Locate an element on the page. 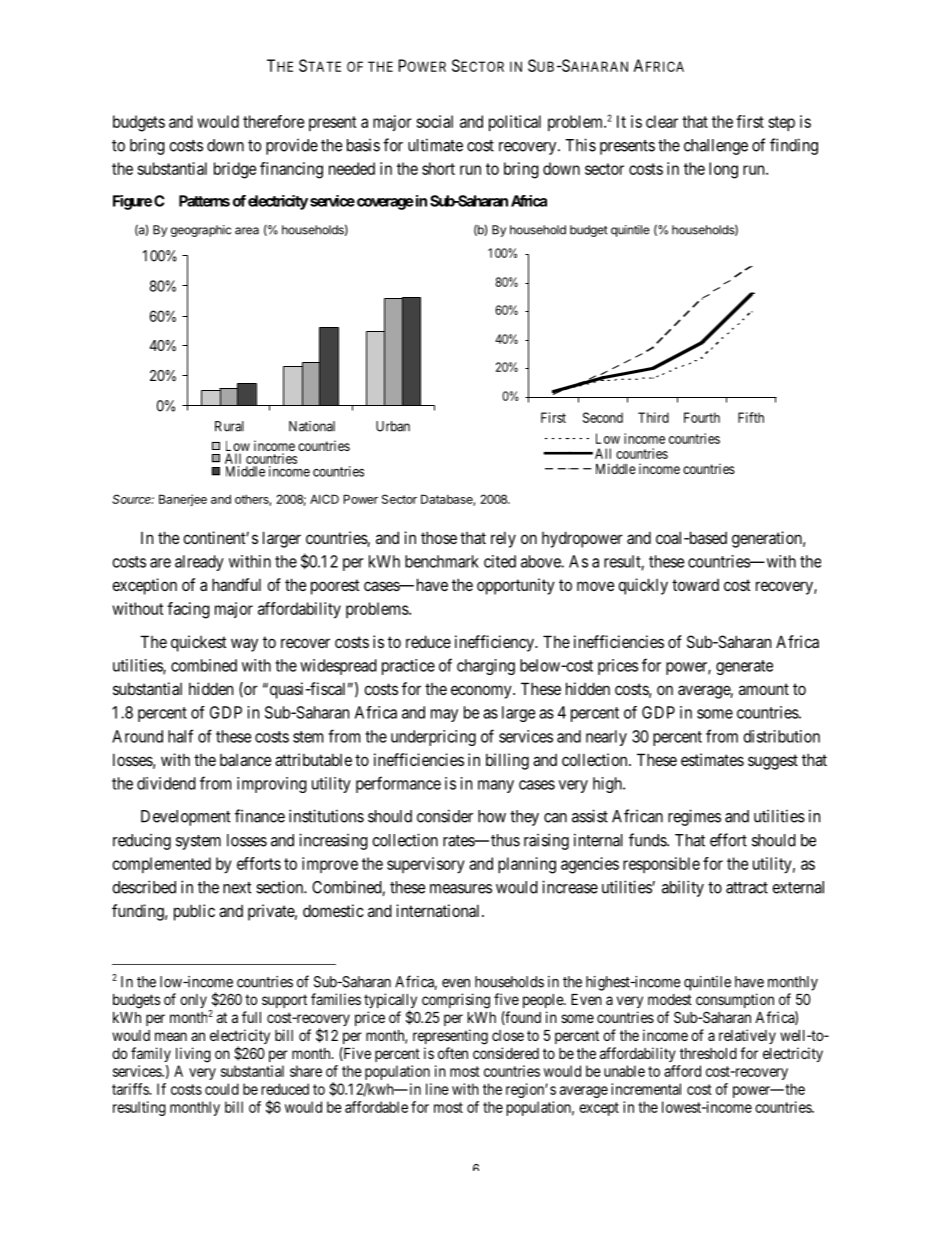  opportunity is located at coordinates (516, 586).
